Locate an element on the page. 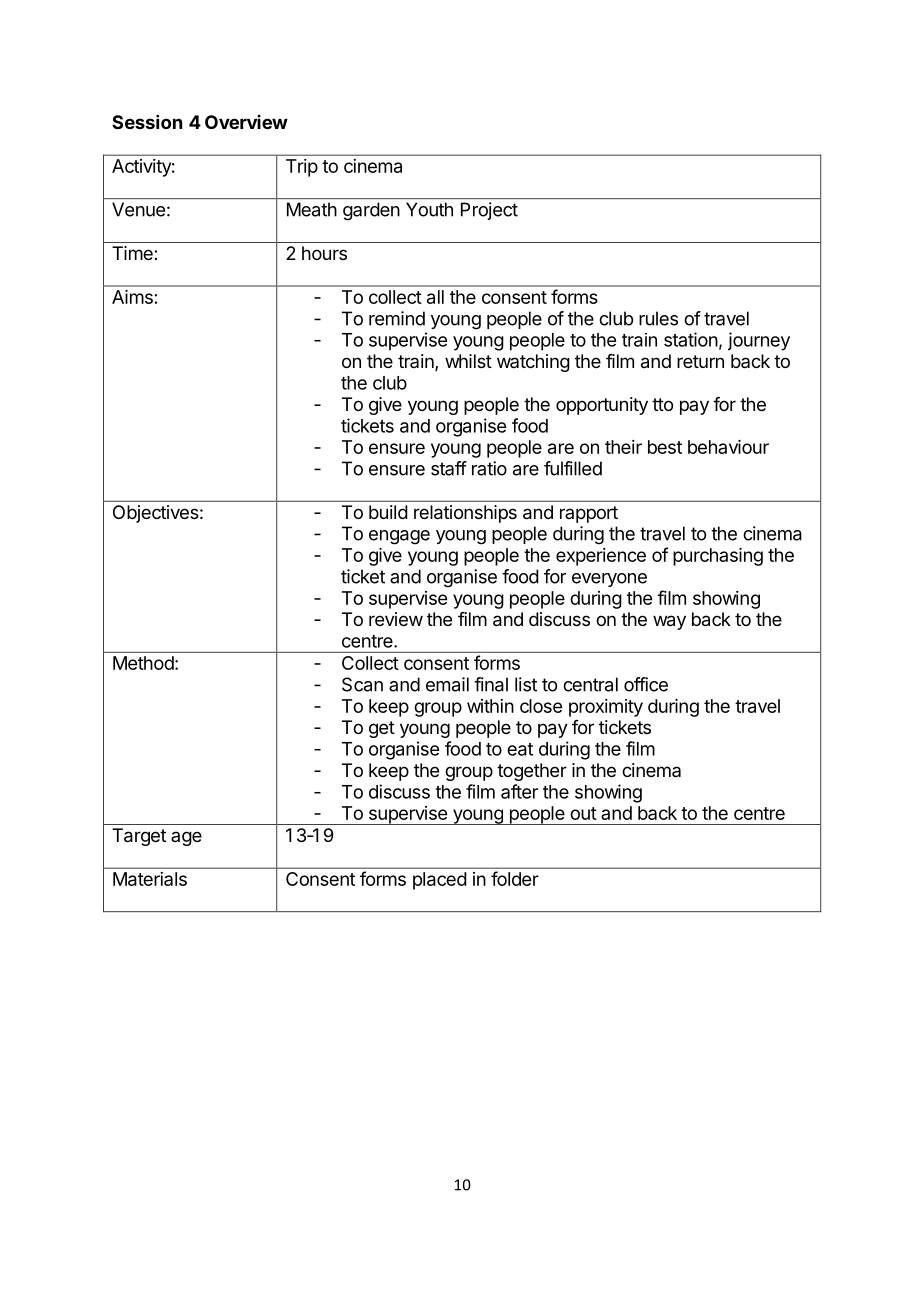 This page has width=924, height=1308. Overview is located at coordinates (246, 122).
